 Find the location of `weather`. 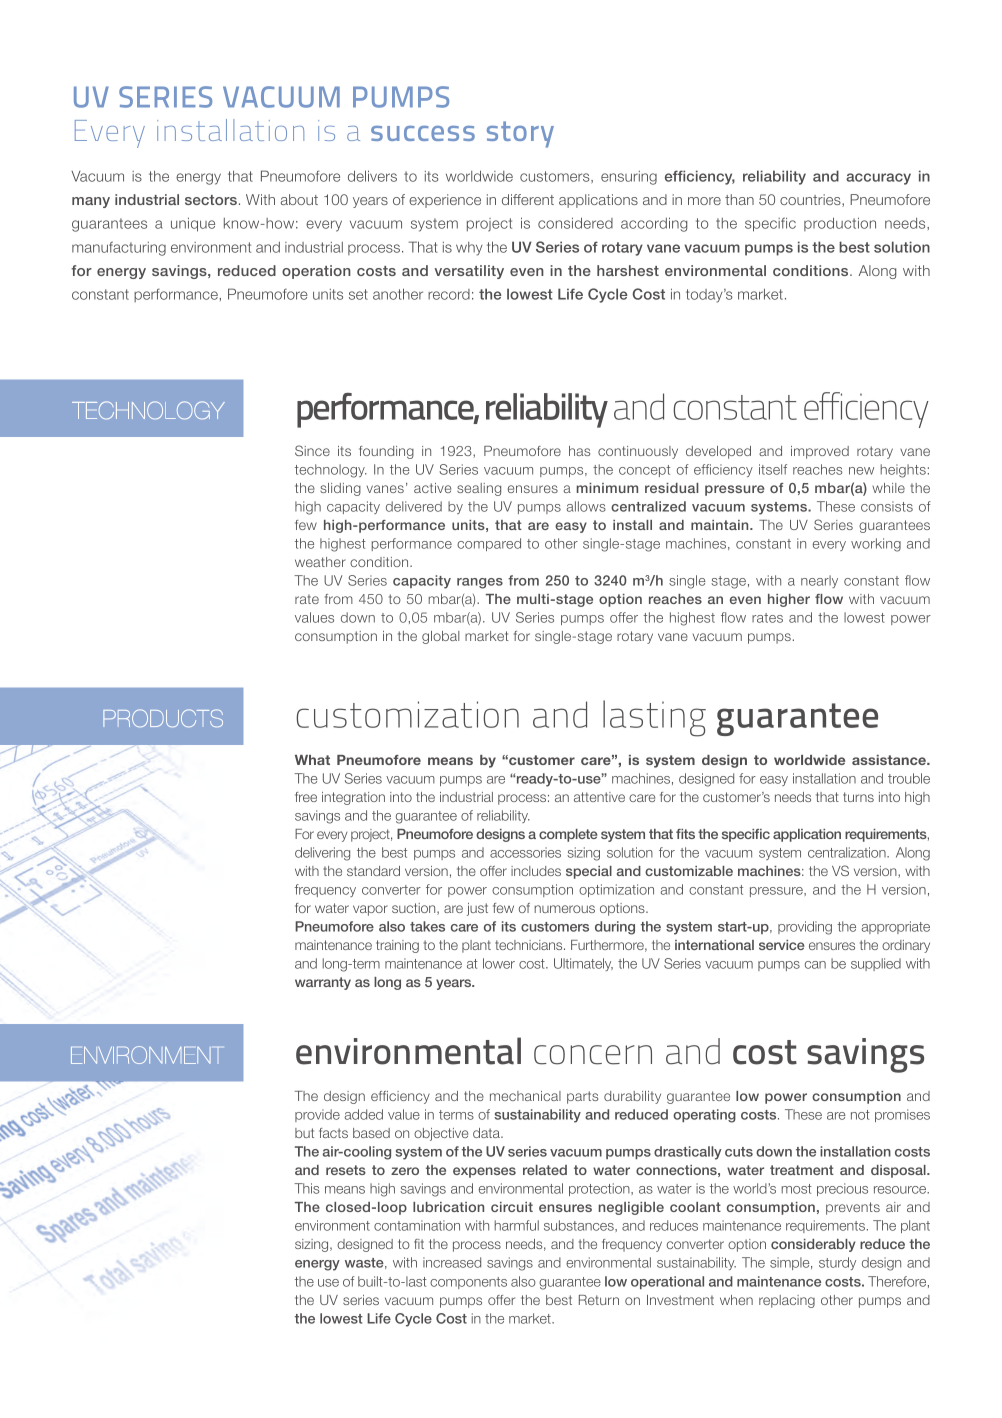

weather is located at coordinates (320, 562).
